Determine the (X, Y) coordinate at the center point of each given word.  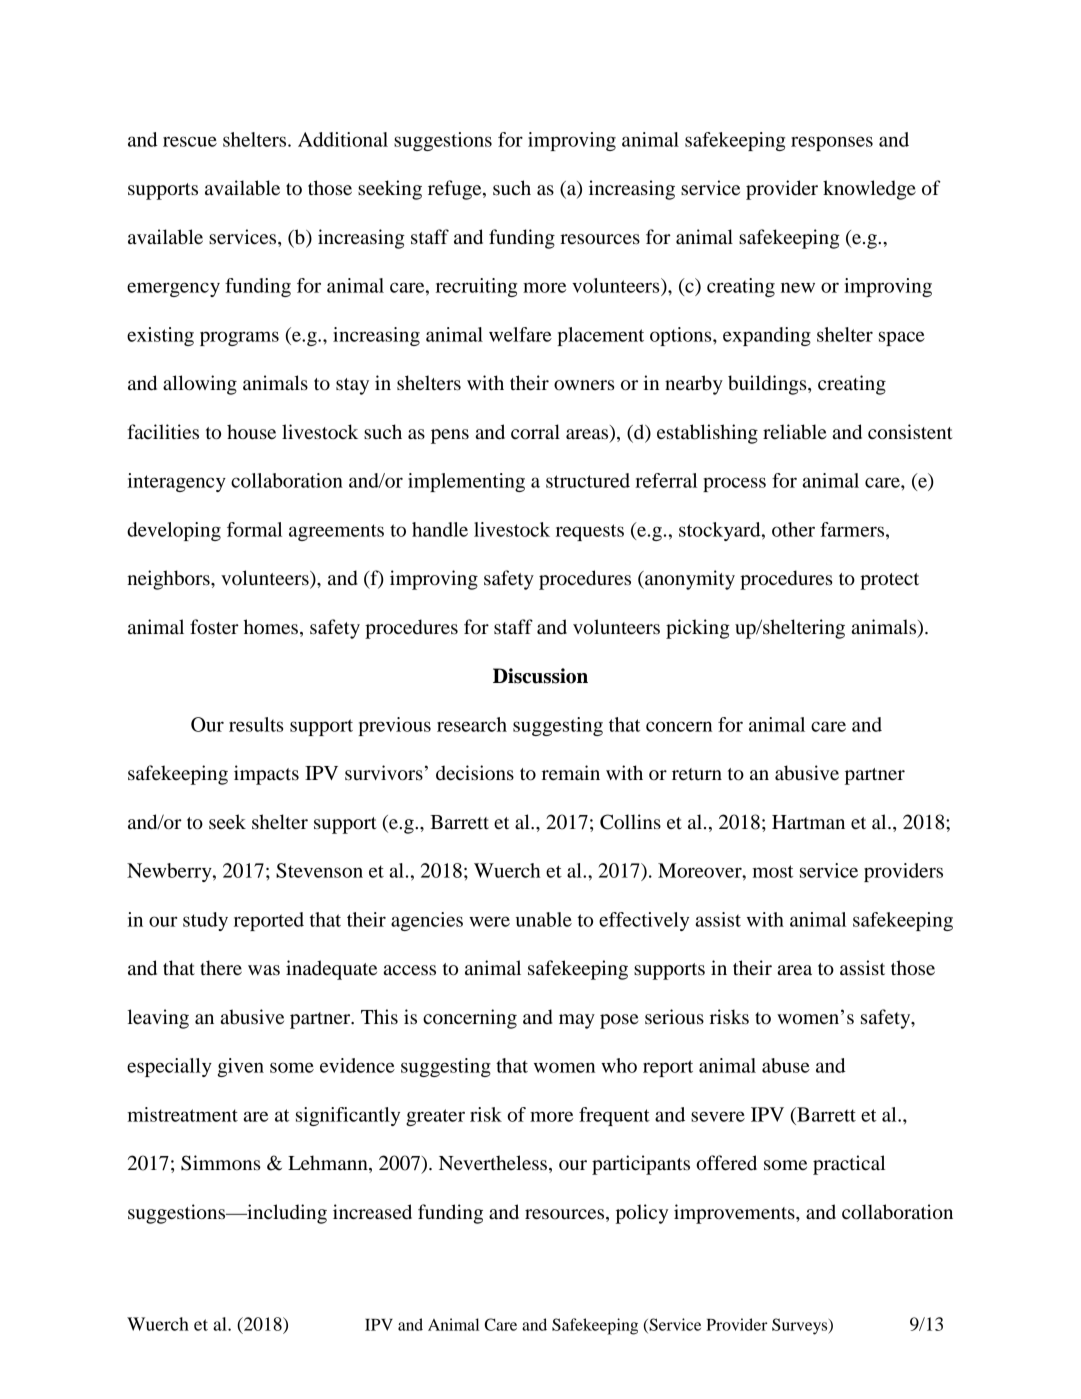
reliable (794, 432)
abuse (786, 1065)
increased (372, 1212)
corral (535, 431)
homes (271, 627)
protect (889, 581)
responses (832, 143)
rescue (190, 141)
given (241, 1067)
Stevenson (319, 870)
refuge (456, 190)
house (251, 432)
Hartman (808, 822)
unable (544, 919)
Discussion (540, 676)
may (577, 1021)
